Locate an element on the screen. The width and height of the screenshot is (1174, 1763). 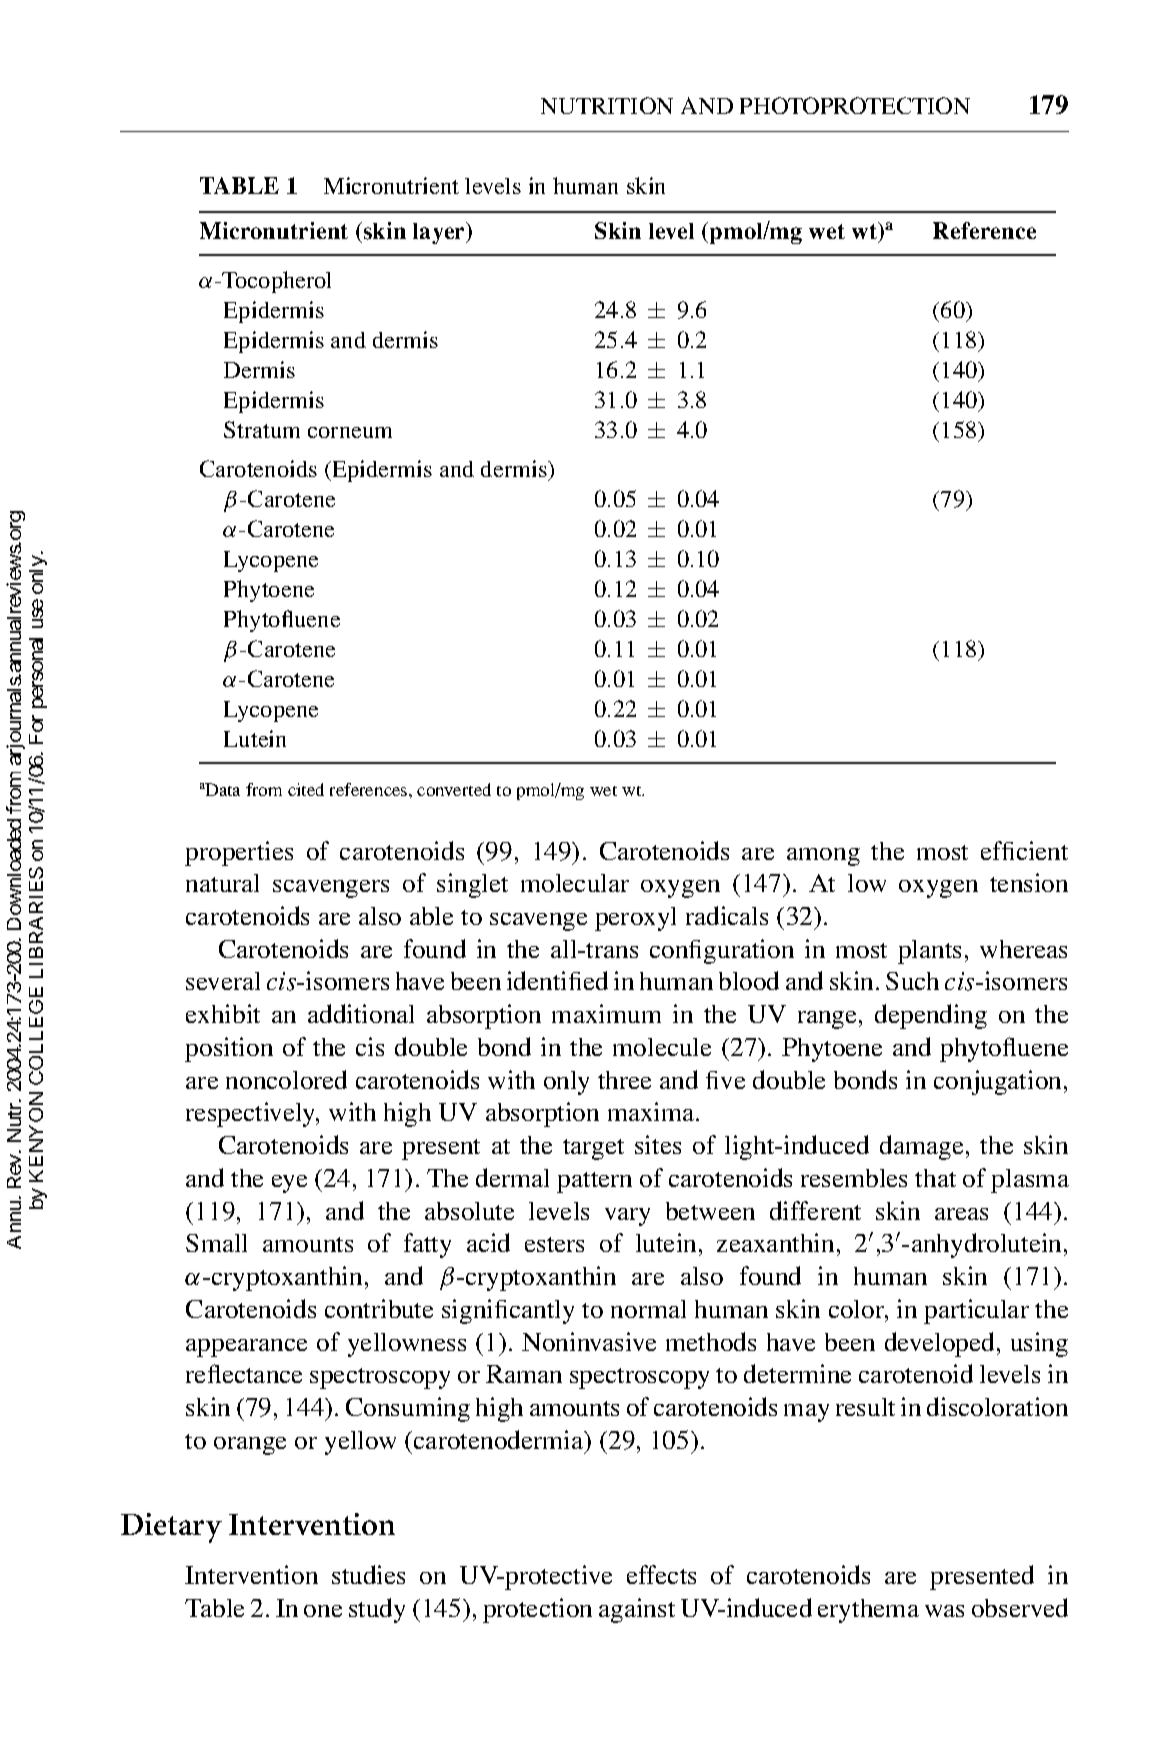
one is located at coordinates (323, 1611).
